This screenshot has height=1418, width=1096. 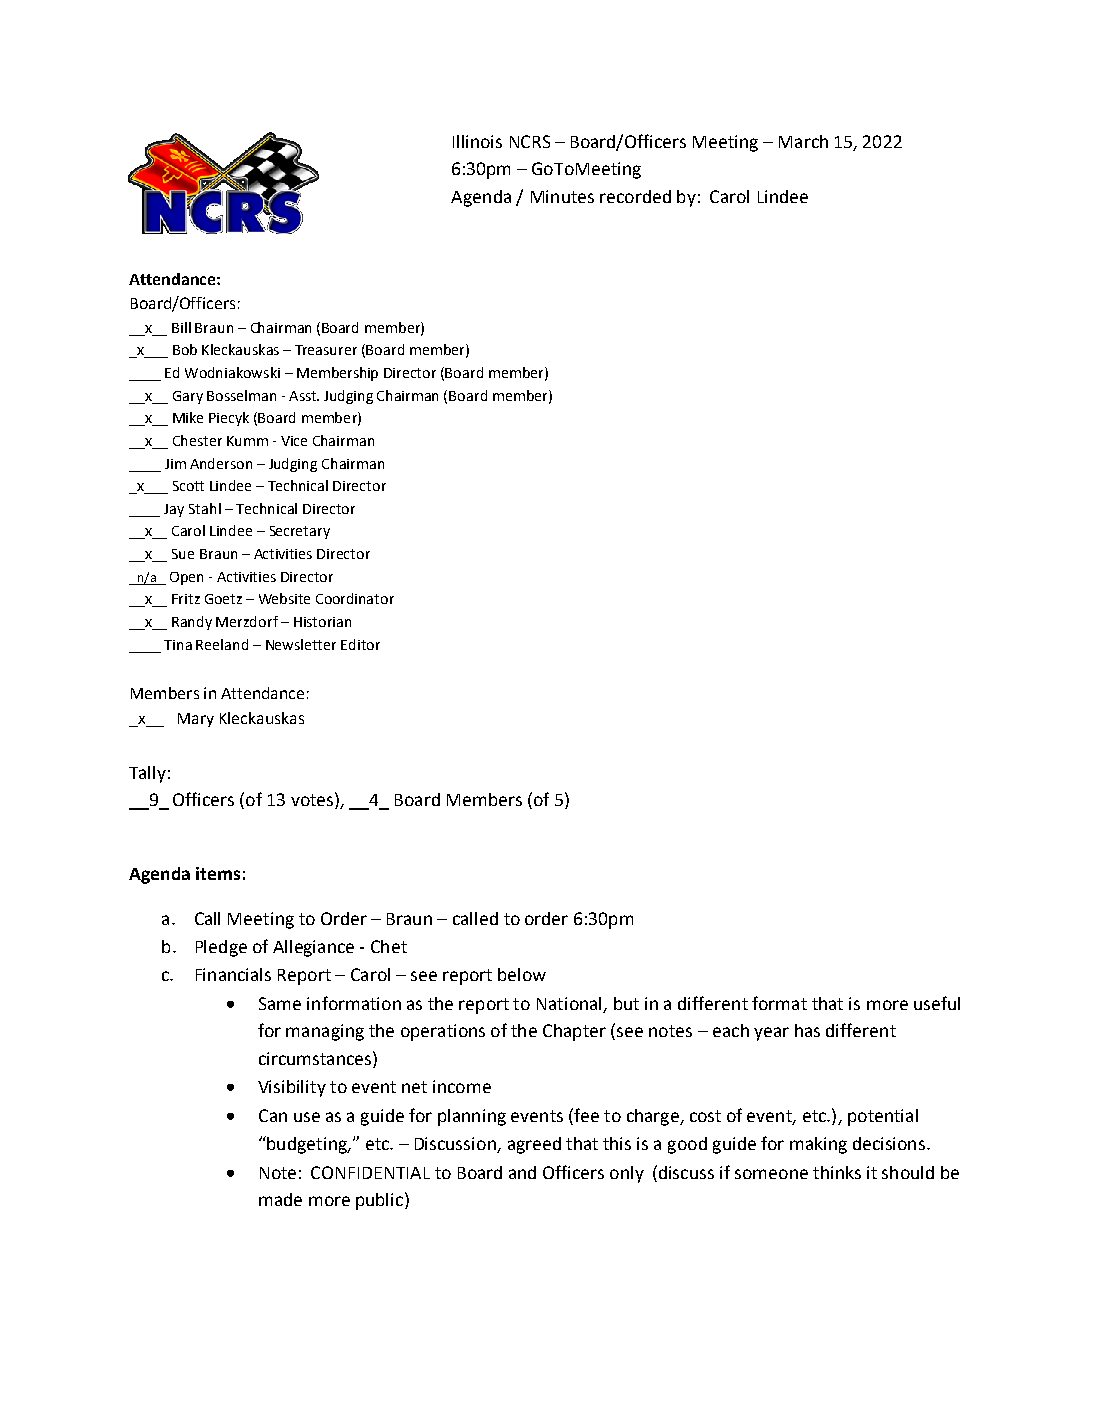 I want to click on Chester, so click(x=197, y=440).
